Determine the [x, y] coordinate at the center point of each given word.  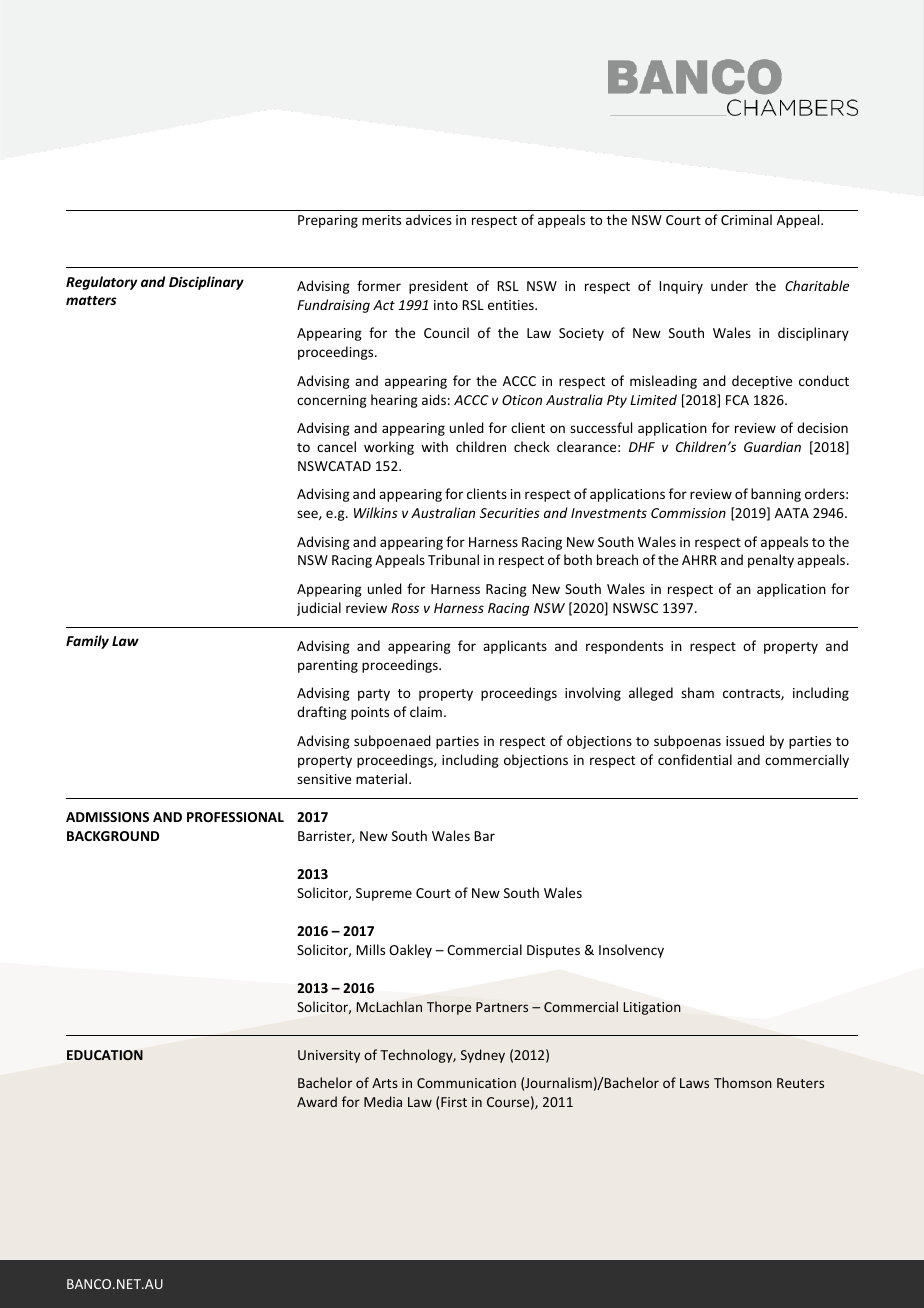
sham [697, 692]
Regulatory [101, 283]
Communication [466, 1083]
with [434, 446]
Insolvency [631, 951]
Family [87, 642]
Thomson [743, 1082]
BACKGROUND [113, 836]
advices [429, 219]
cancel [336, 446]
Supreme [384, 894]
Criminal [746, 219]
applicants [515, 647]
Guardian [772, 446]
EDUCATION [105, 1055]
